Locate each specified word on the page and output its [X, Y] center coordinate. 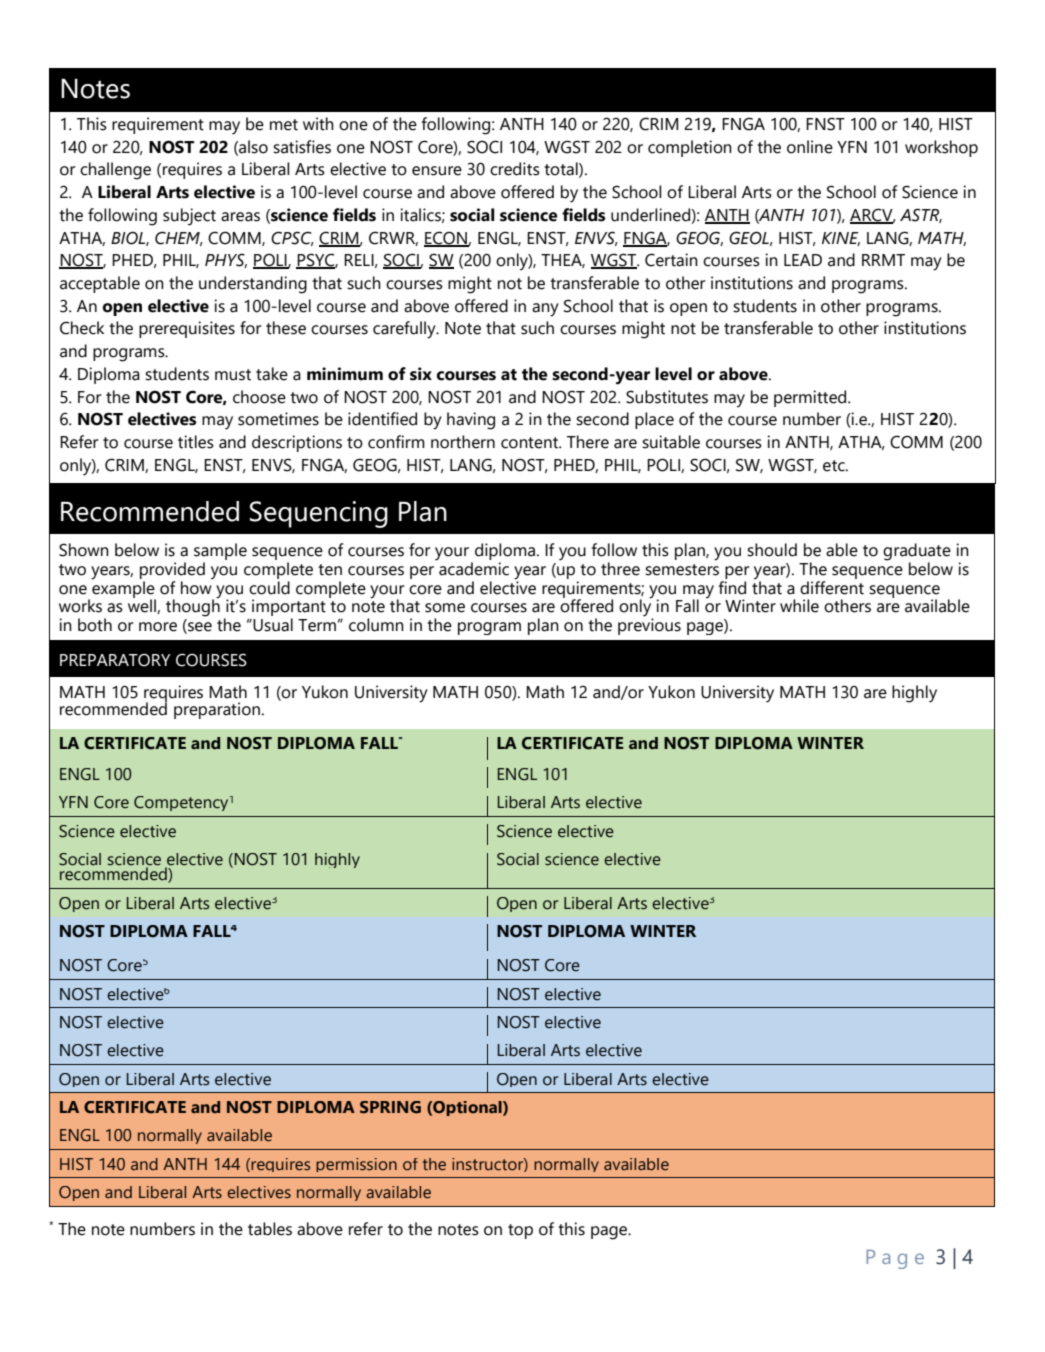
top [520, 1231]
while [799, 606]
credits [515, 169]
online [810, 147]
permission [356, 1165]
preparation [217, 710]
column [376, 625]
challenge [115, 171]
